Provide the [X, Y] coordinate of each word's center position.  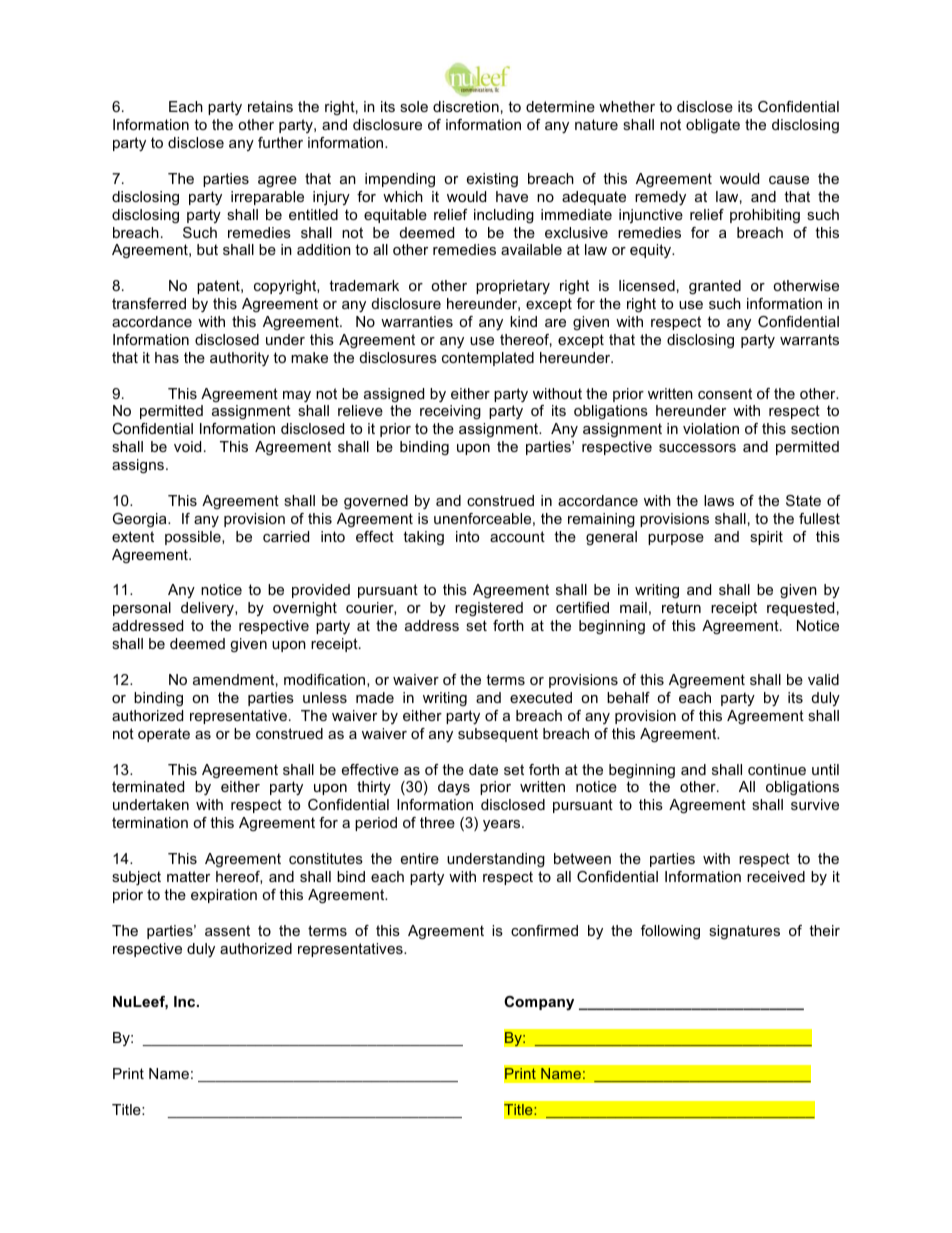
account [517, 536]
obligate [713, 126]
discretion [466, 106]
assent [227, 930]
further [280, 142]
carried [286, 536]
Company [539, 1003]
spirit [766, 538]
